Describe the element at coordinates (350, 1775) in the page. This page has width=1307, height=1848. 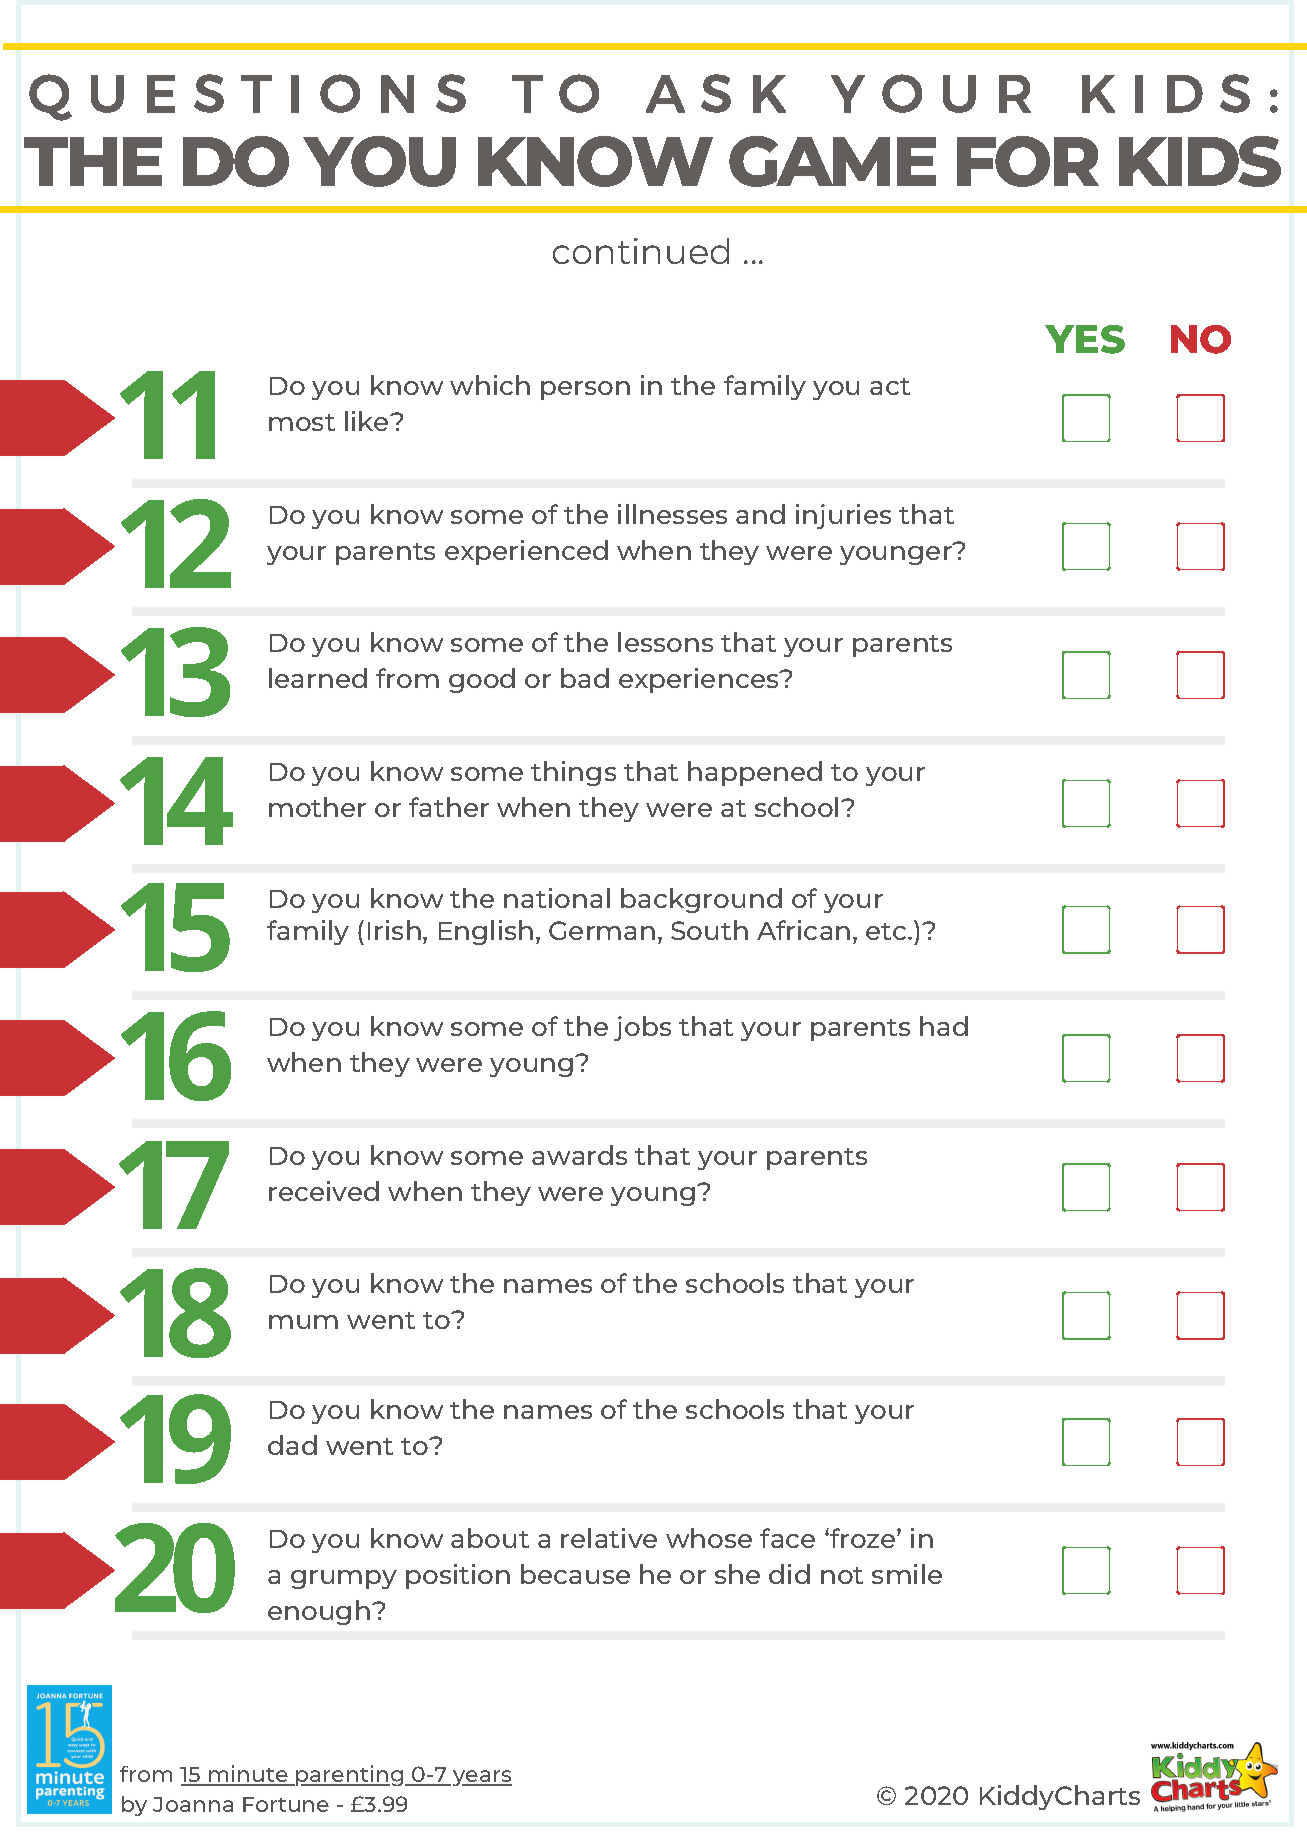
I see `parenting` at that location.
